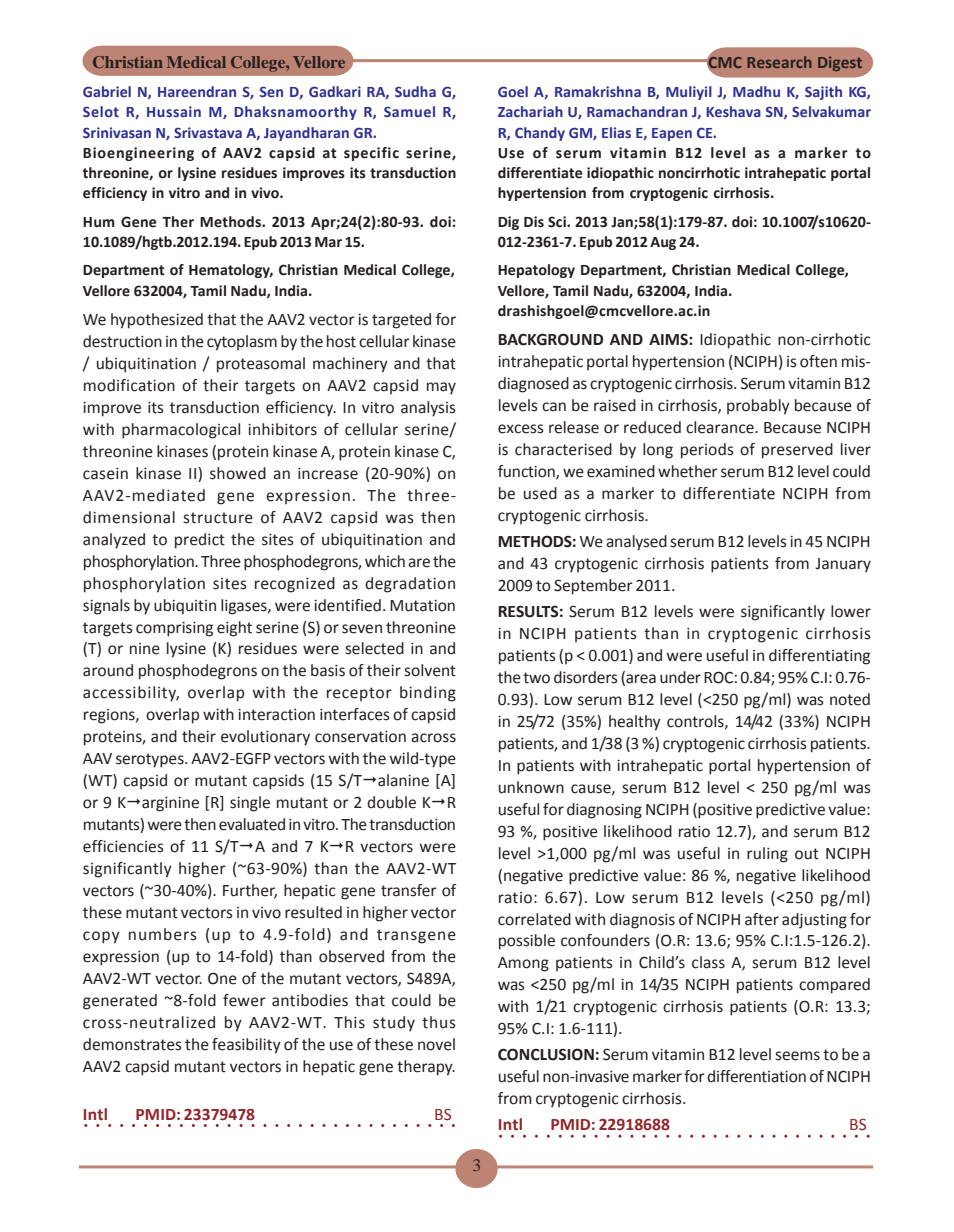 The image size is (954, 1232). I want to click on Zachariah, so click(530, 111).
